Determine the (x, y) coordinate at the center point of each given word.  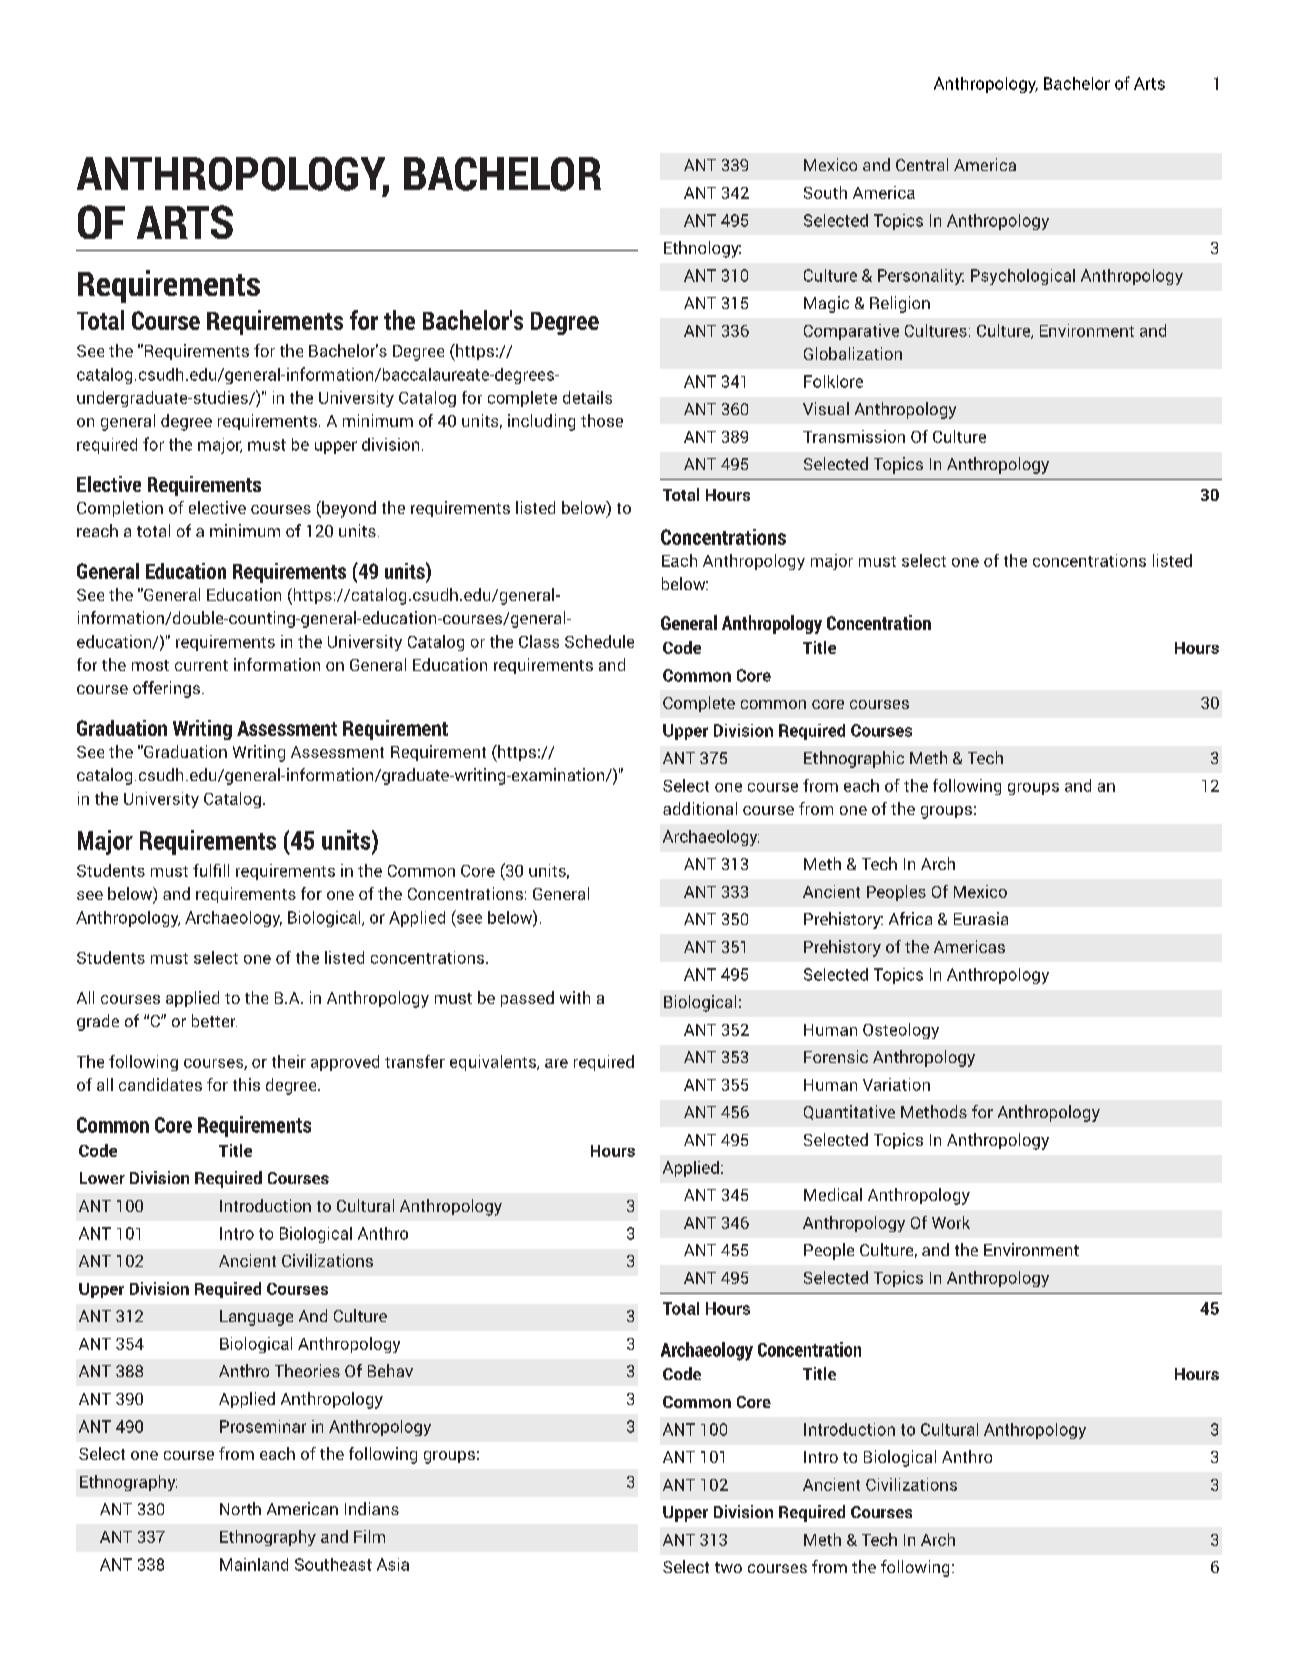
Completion (120, 509)
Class (539, 641)
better (214, 1020)
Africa (910, 918)
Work (951, 1222)
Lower (102, 1178)
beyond (348, 509)
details (587, 397)
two (728, 1567)
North (240, 1508)
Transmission (854, 436)
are (556, 1063)
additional (700, 808)
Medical (833, 1194)
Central (922, 164)
